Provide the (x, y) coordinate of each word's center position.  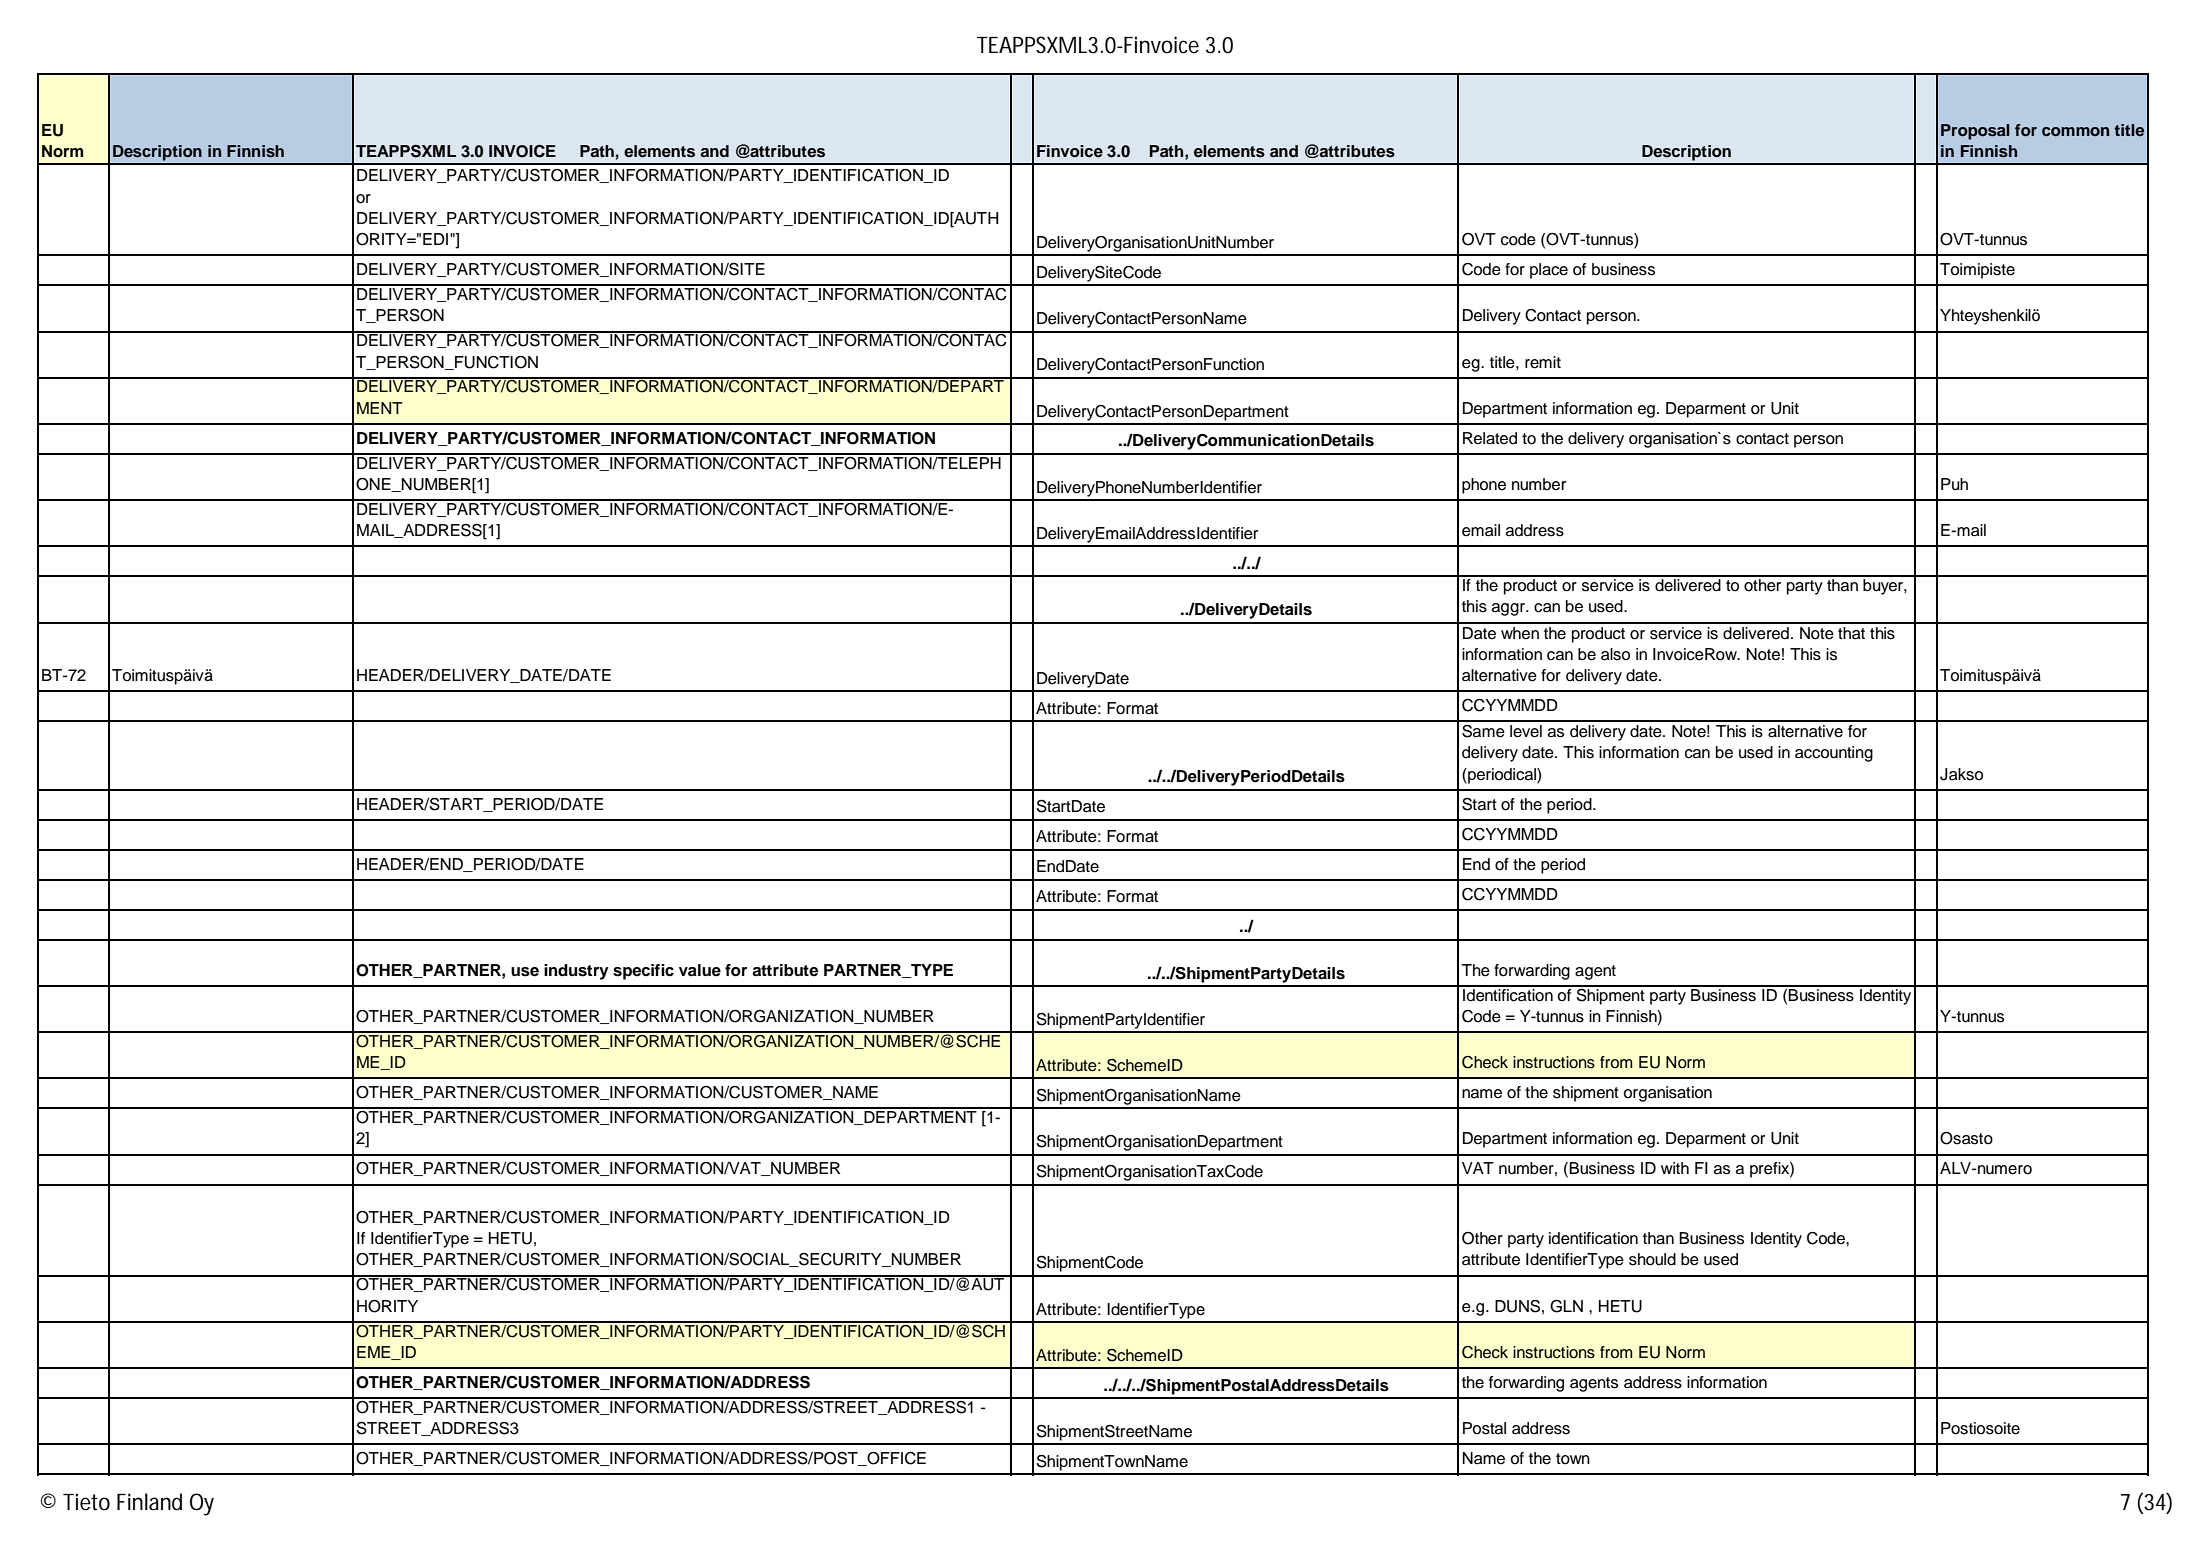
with (1675, 1168)
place (1549, 271)
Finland (149, 1502)
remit (1543, 362)
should (1652, 1259)
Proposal (1975, 132)
